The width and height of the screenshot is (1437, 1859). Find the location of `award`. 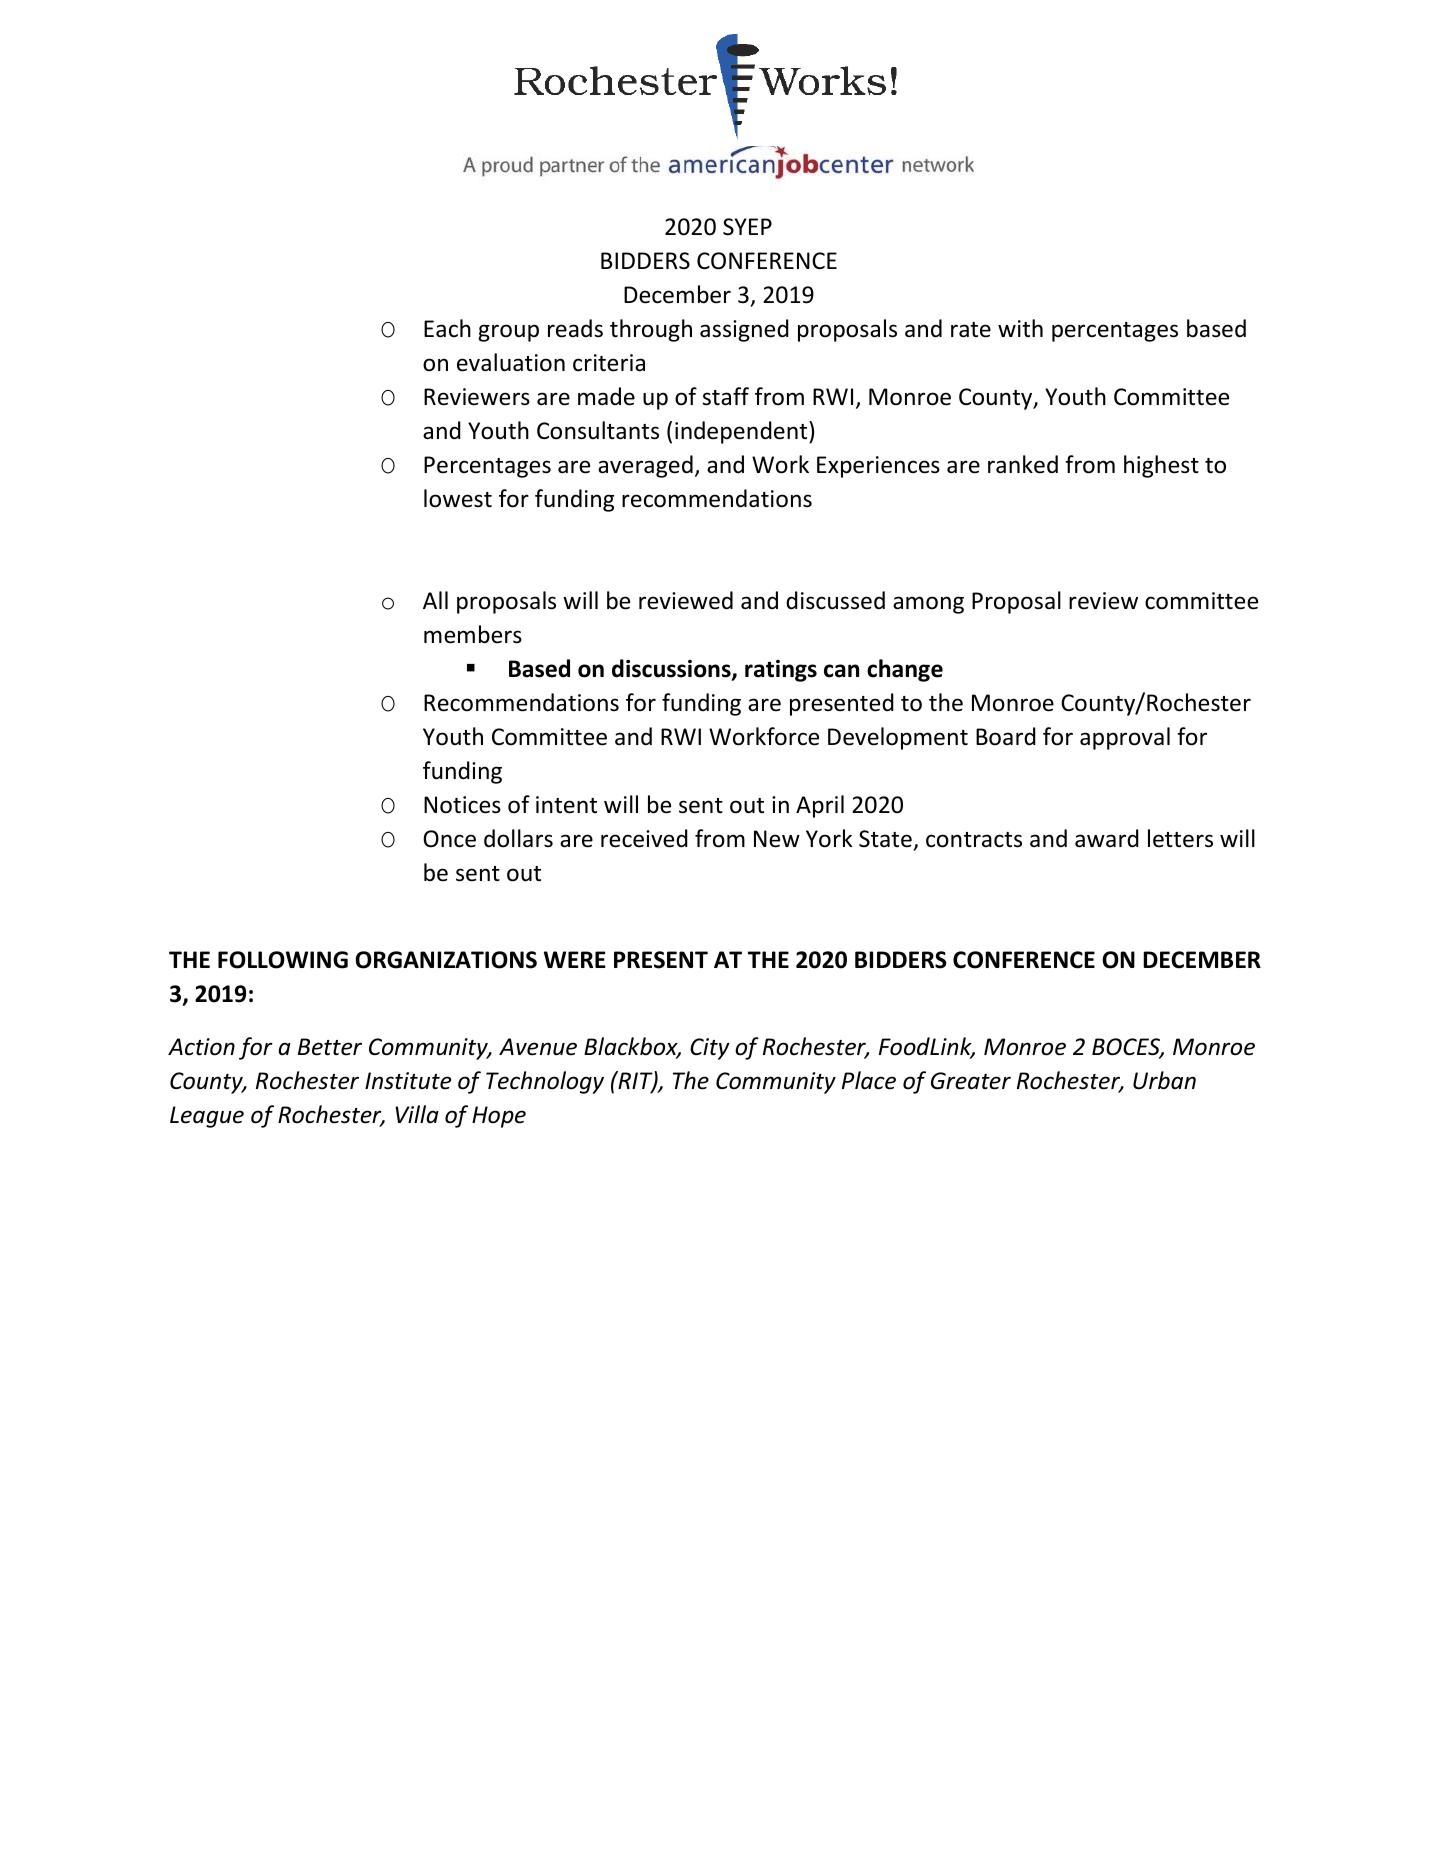

award is located at coordinates (1107, 838).
